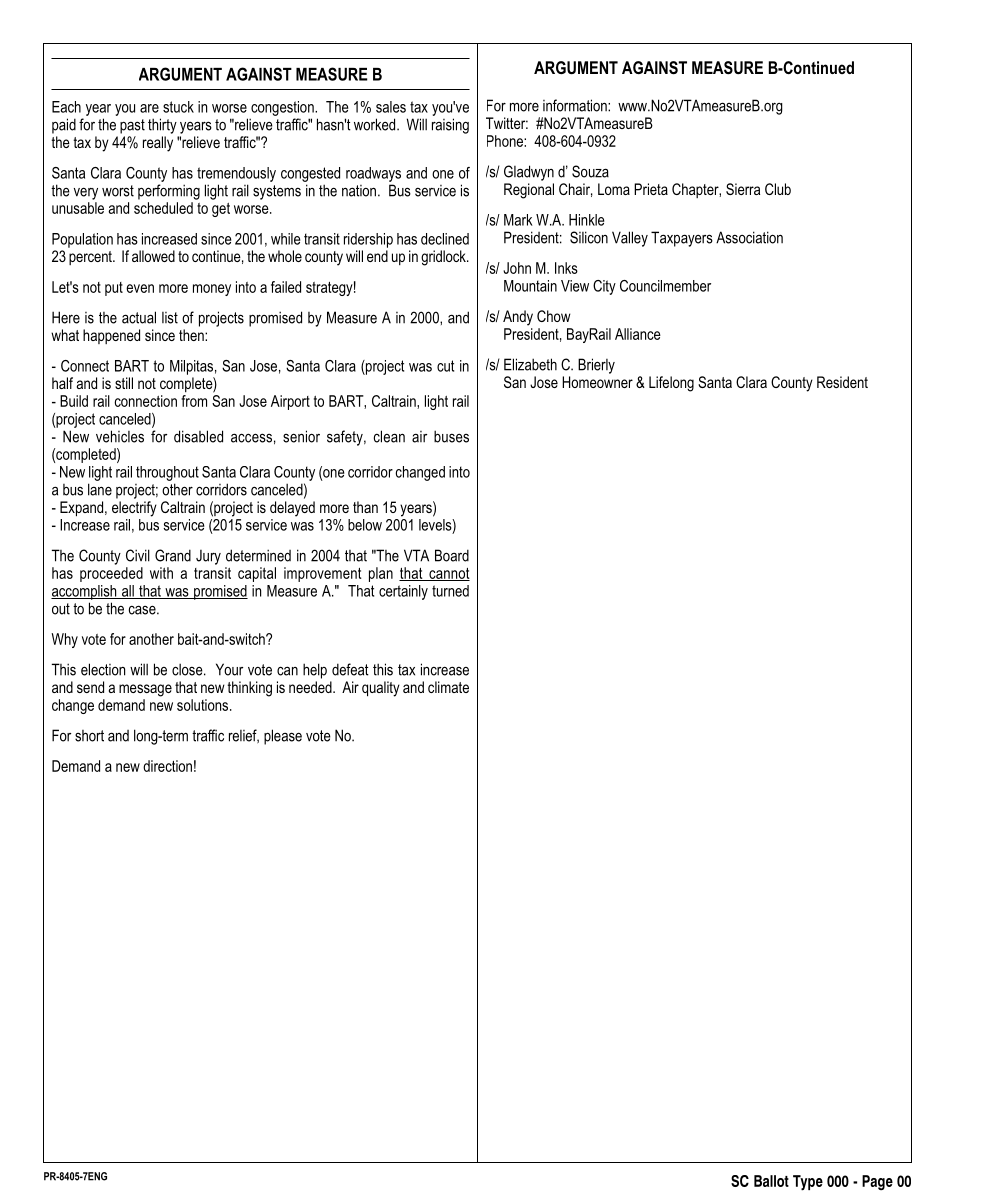  I want to click on solutions, so click(204, 705).
